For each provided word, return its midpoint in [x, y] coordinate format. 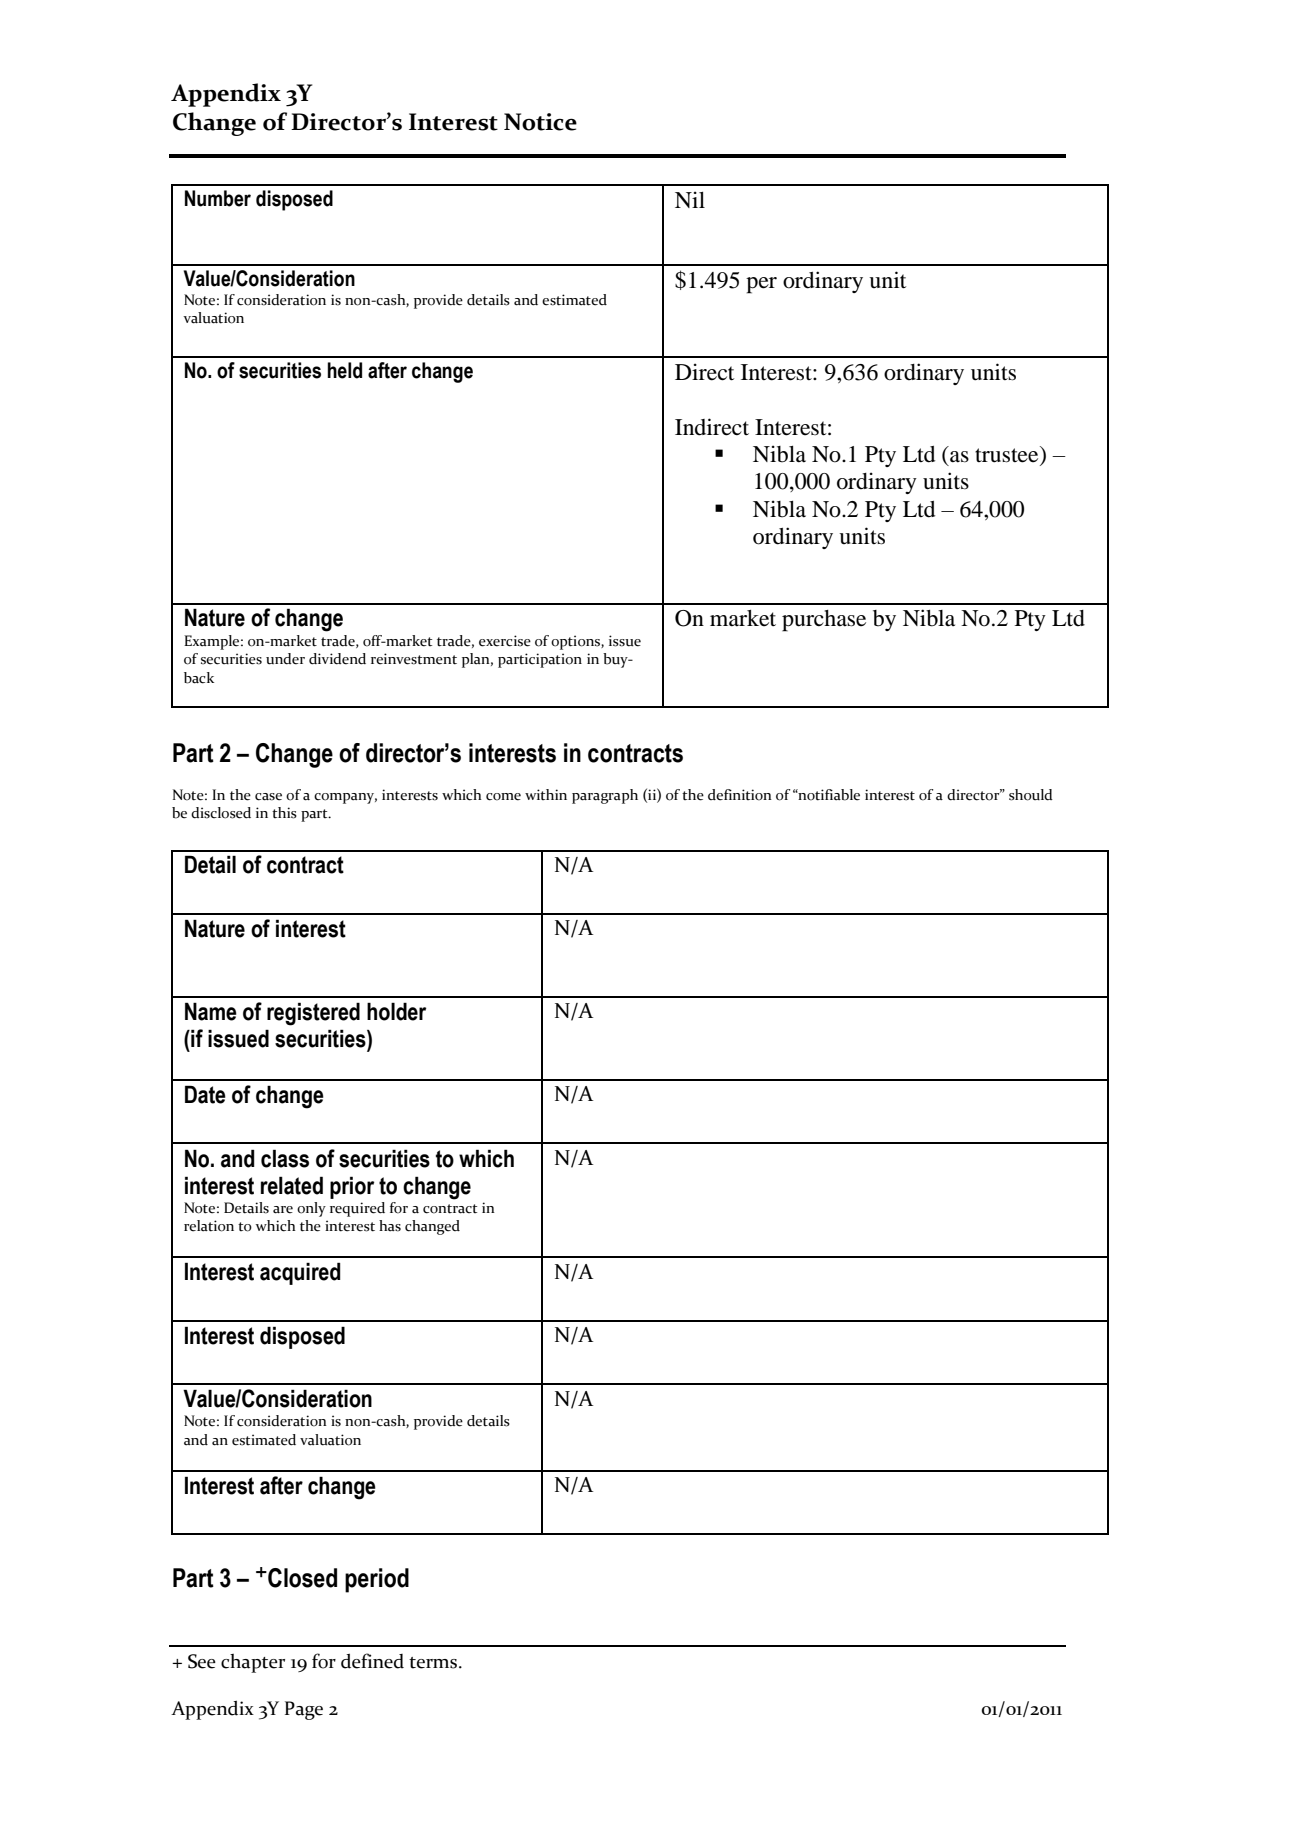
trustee [1008, 455]
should [1031, 795]
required [357, 1209]
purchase [824, 621]
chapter [253, 1663]
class [285, 1158]
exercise [505, 641]
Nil [690, 199]
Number [218, 198]
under [285, 659]
